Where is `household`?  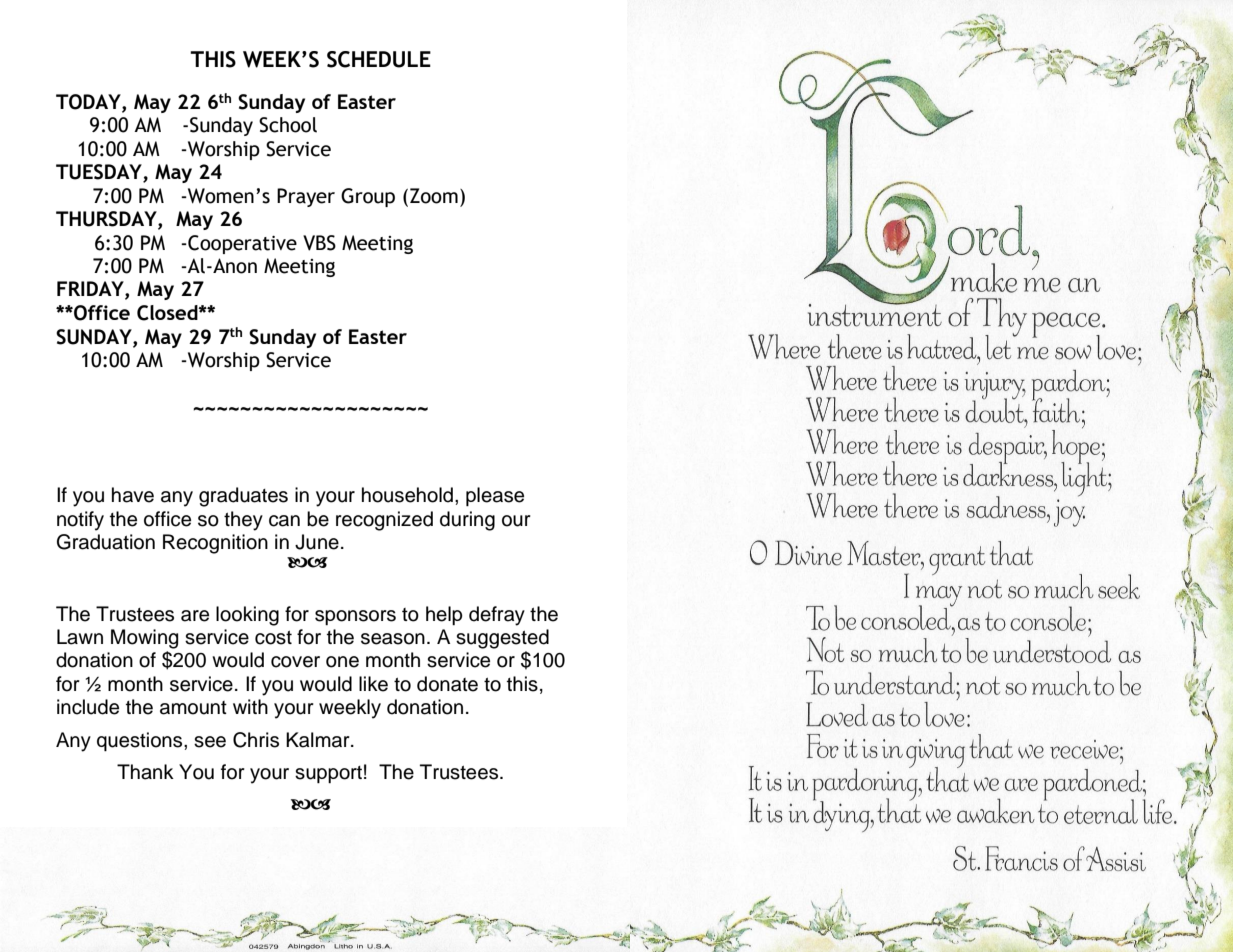
household is located at coordinates (409, 495).
